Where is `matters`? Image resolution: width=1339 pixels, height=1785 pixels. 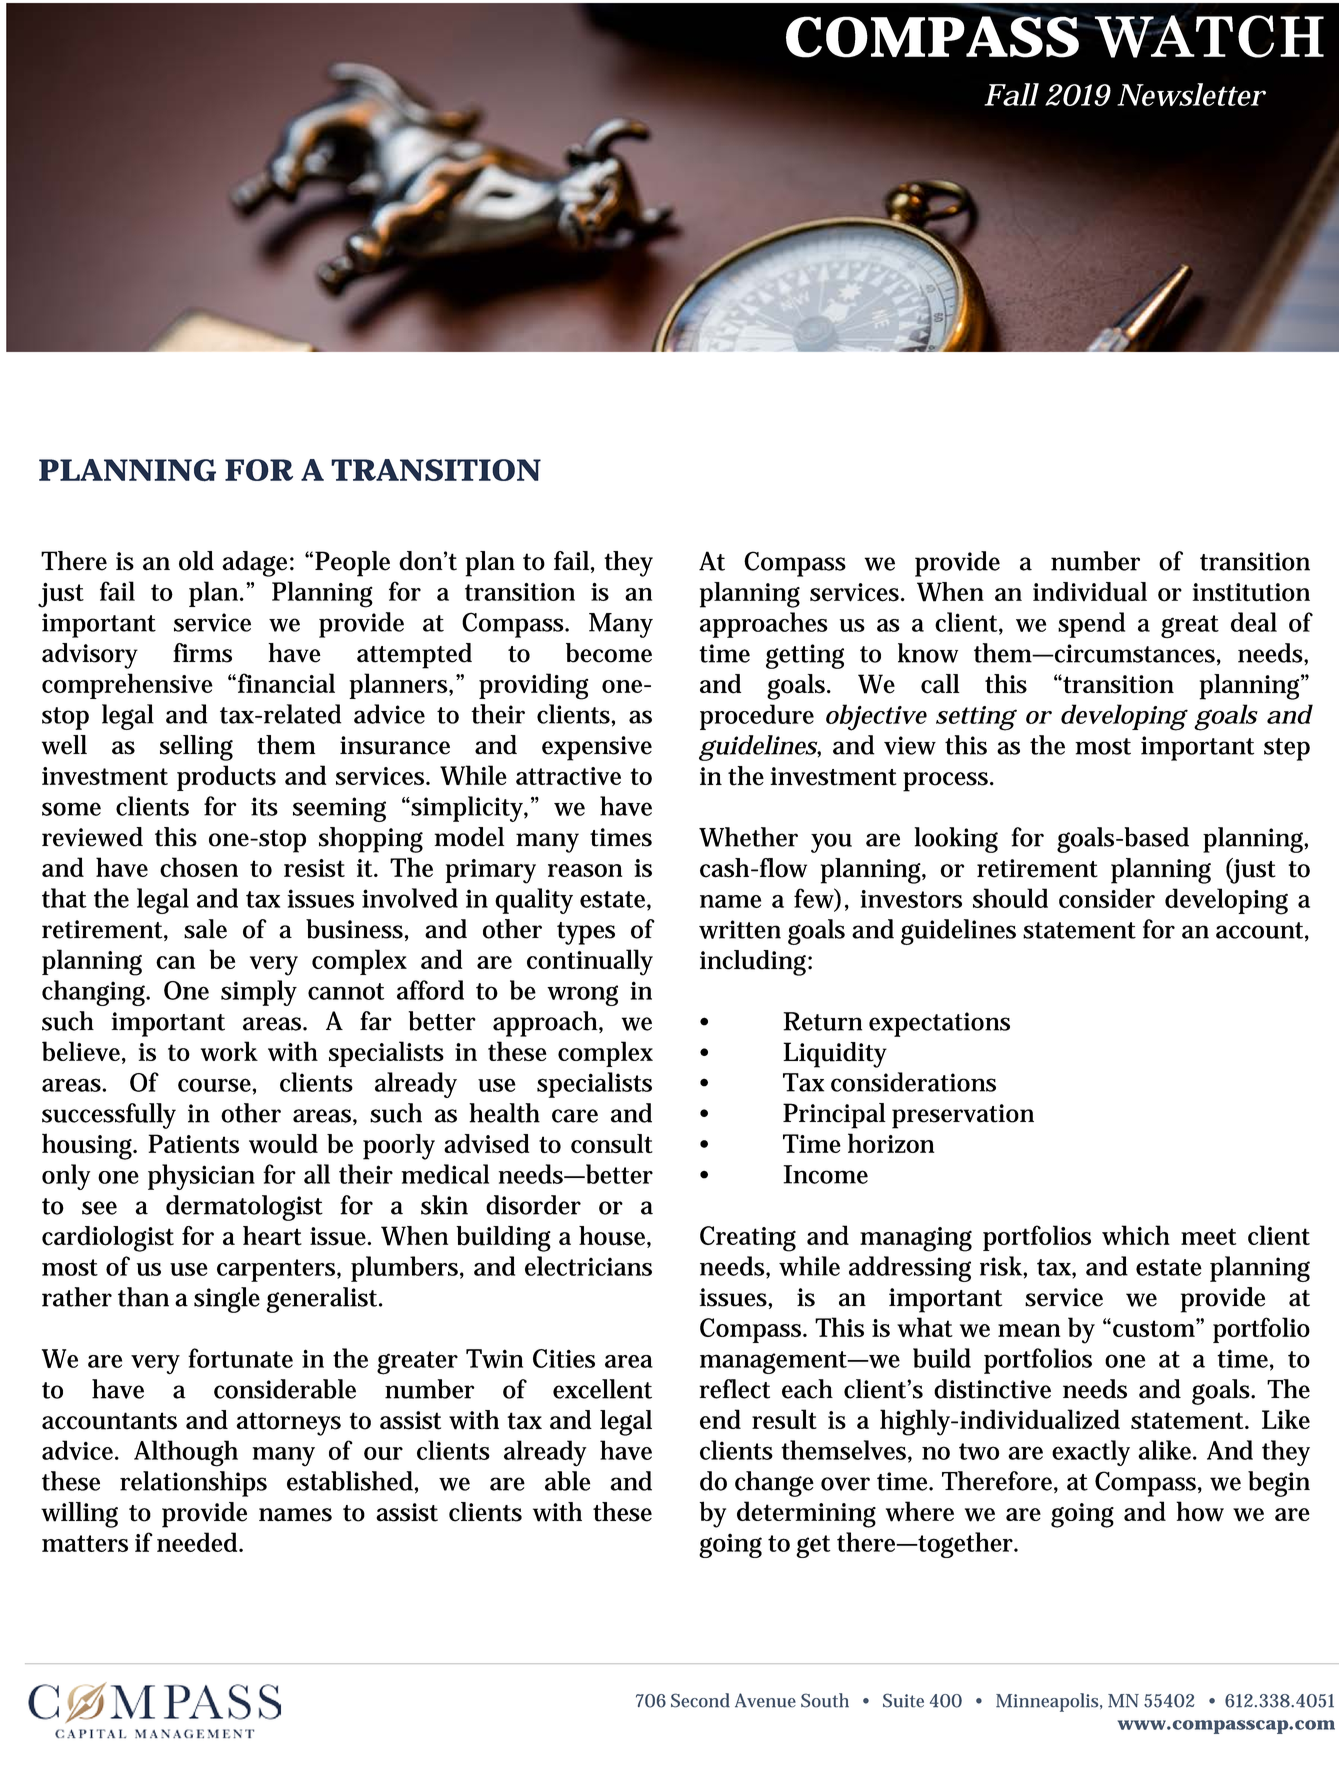
matters is located at coordinates (85, 1543).
